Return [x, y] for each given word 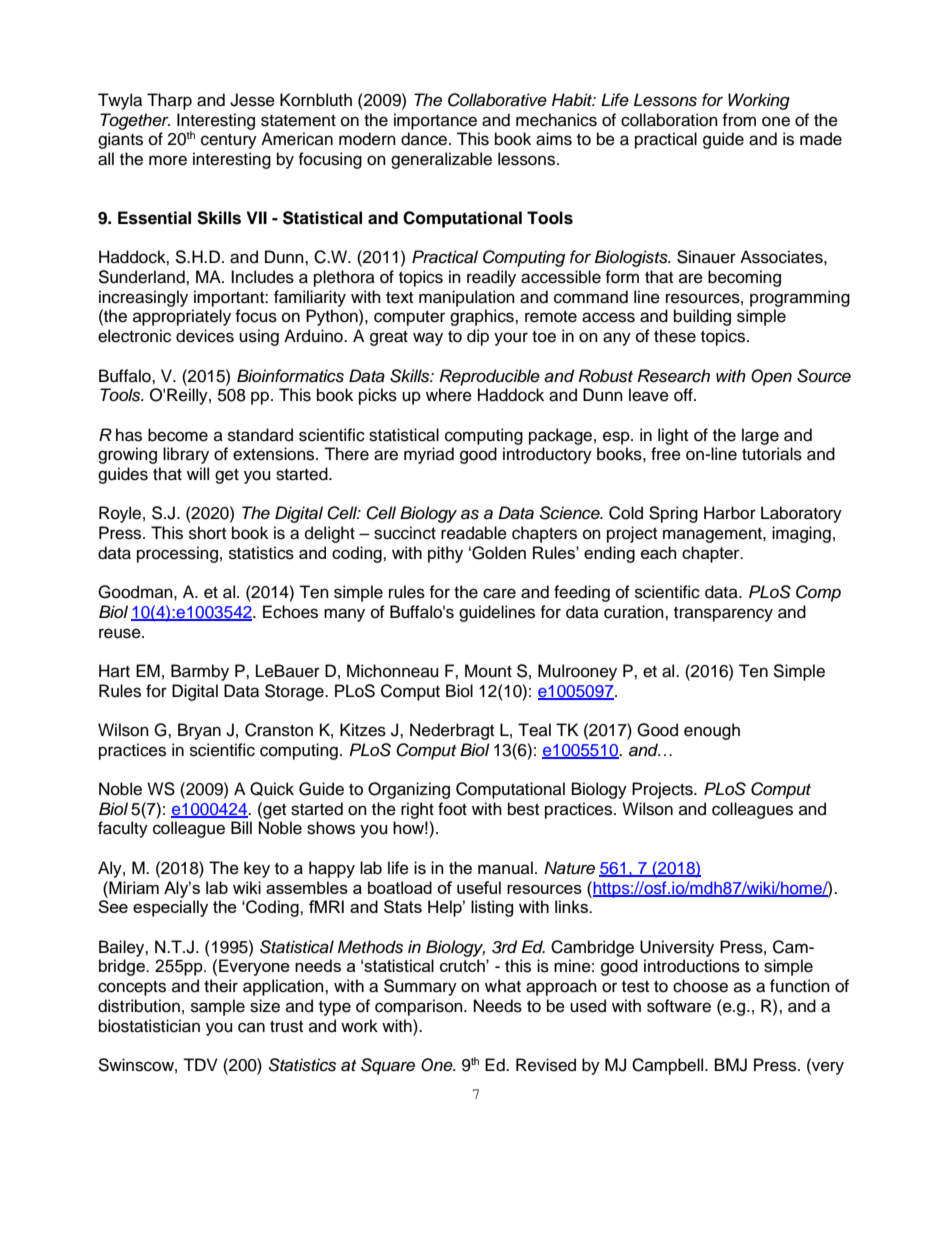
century [229, 141]
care [499, 593]
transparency [723, 614]
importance [435, 121]
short [207, 533]
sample [218, 1007]
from [739, 120]
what [503, 986]
